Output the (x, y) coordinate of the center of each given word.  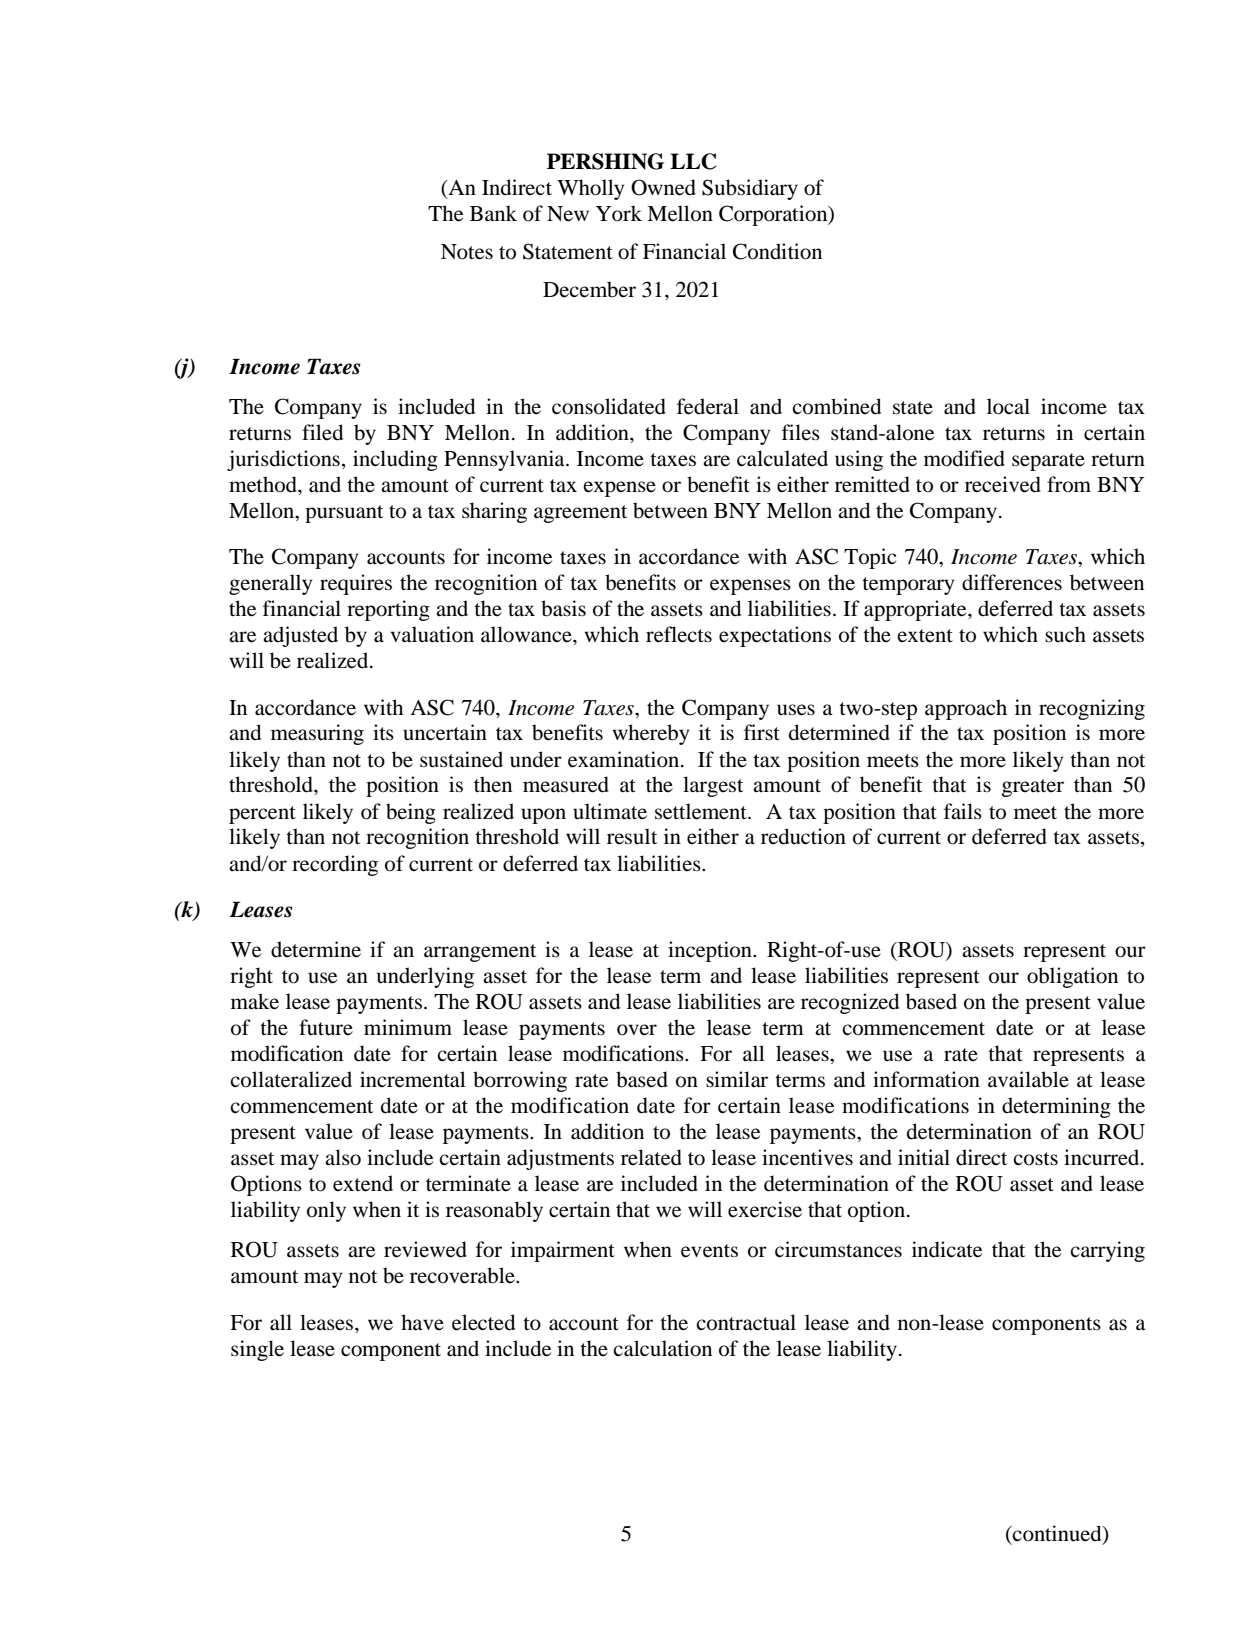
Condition (777, 251)
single (257, 1350)
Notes (467, 252)
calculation (662, 1348)
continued (1057, 1533)
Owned (663, 187)
